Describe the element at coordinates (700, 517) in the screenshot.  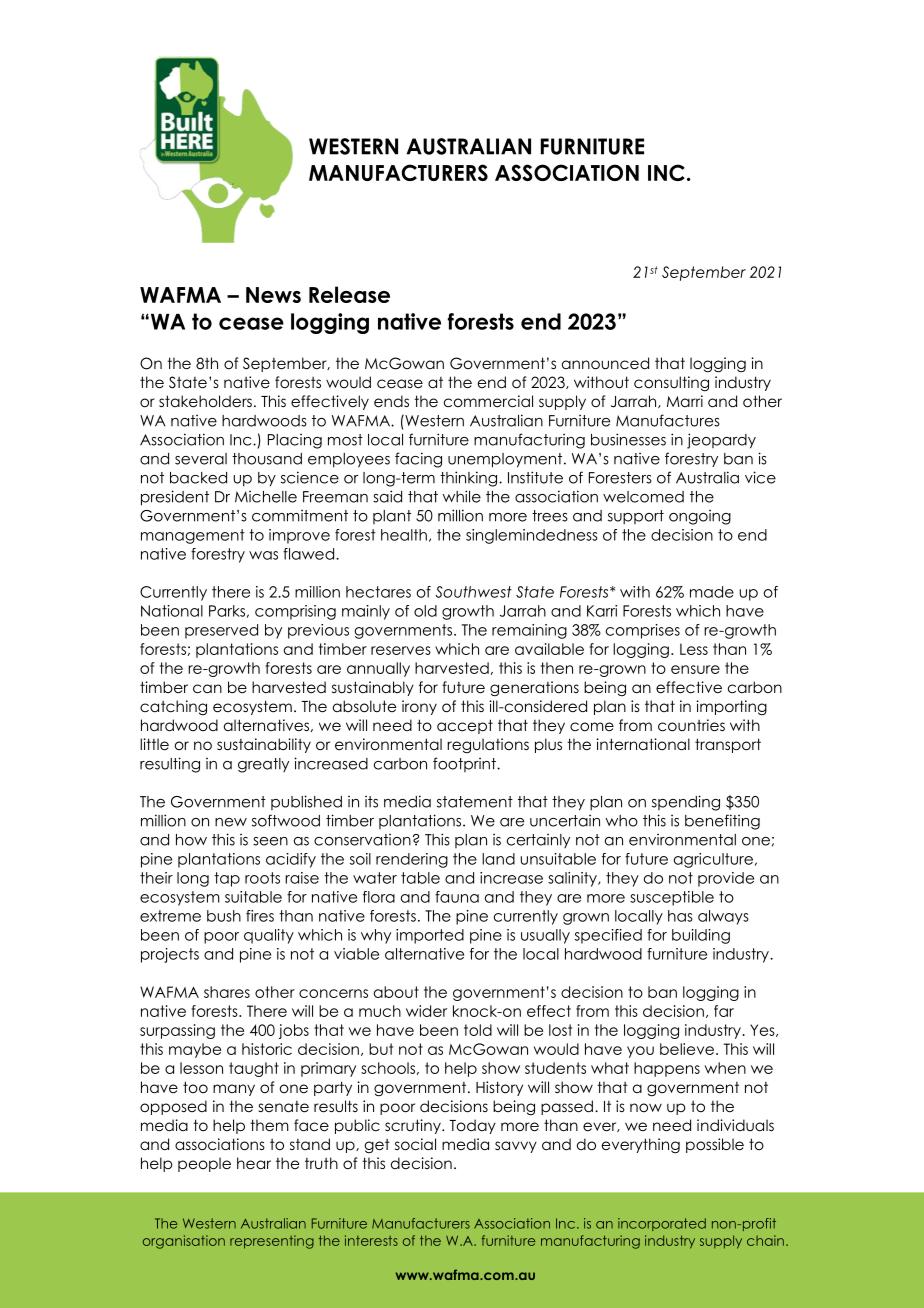
I see `ongoing` at that location.
